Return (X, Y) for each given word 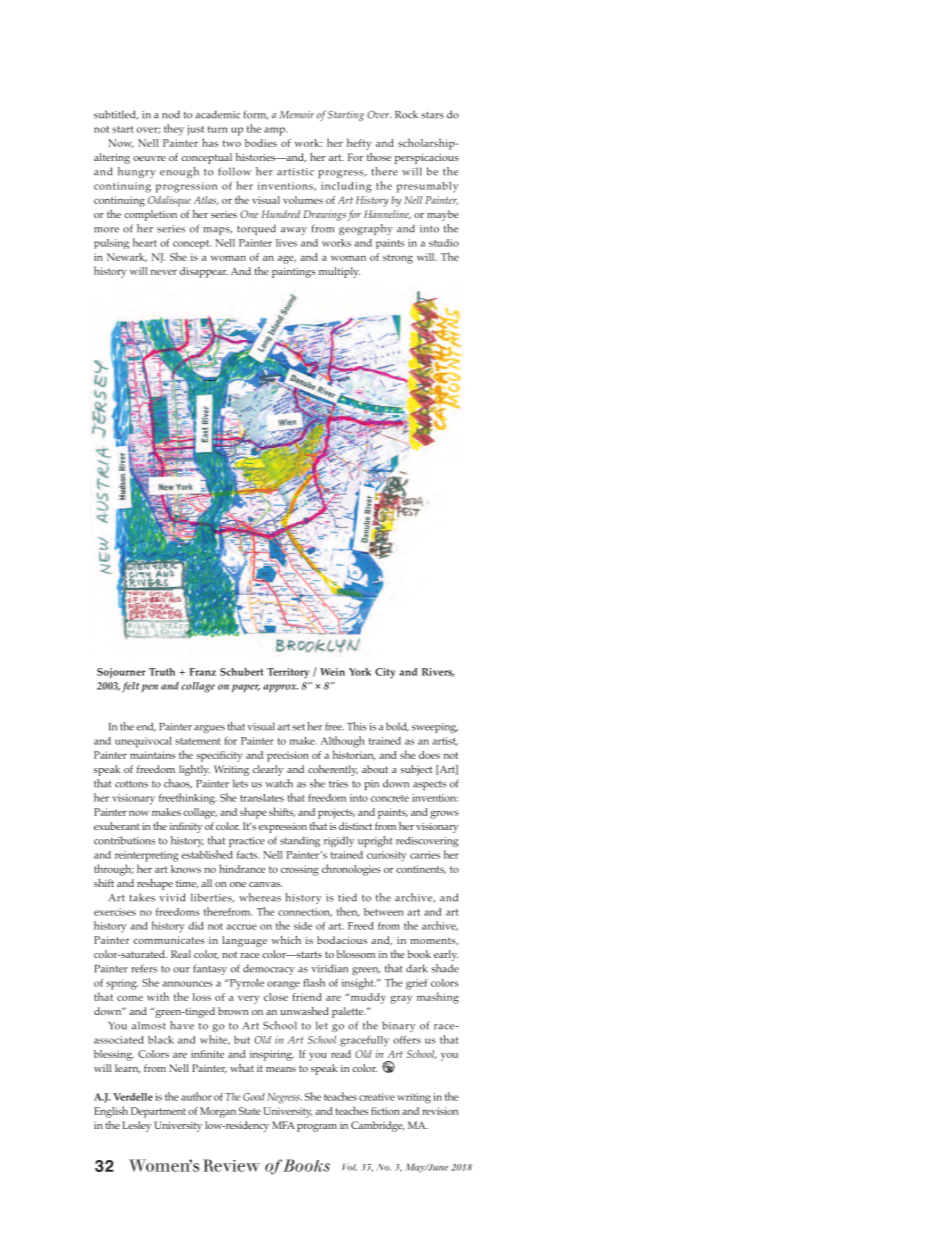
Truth (162, 672)
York (360, 672)
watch (279, 783)
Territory (288, 673)
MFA (283, 1125)
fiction (385, 1111)
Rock (406, 114)
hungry (137, 172)
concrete (390, 798)
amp (275, 131)
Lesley (136, 1126)
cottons (131, 784)
